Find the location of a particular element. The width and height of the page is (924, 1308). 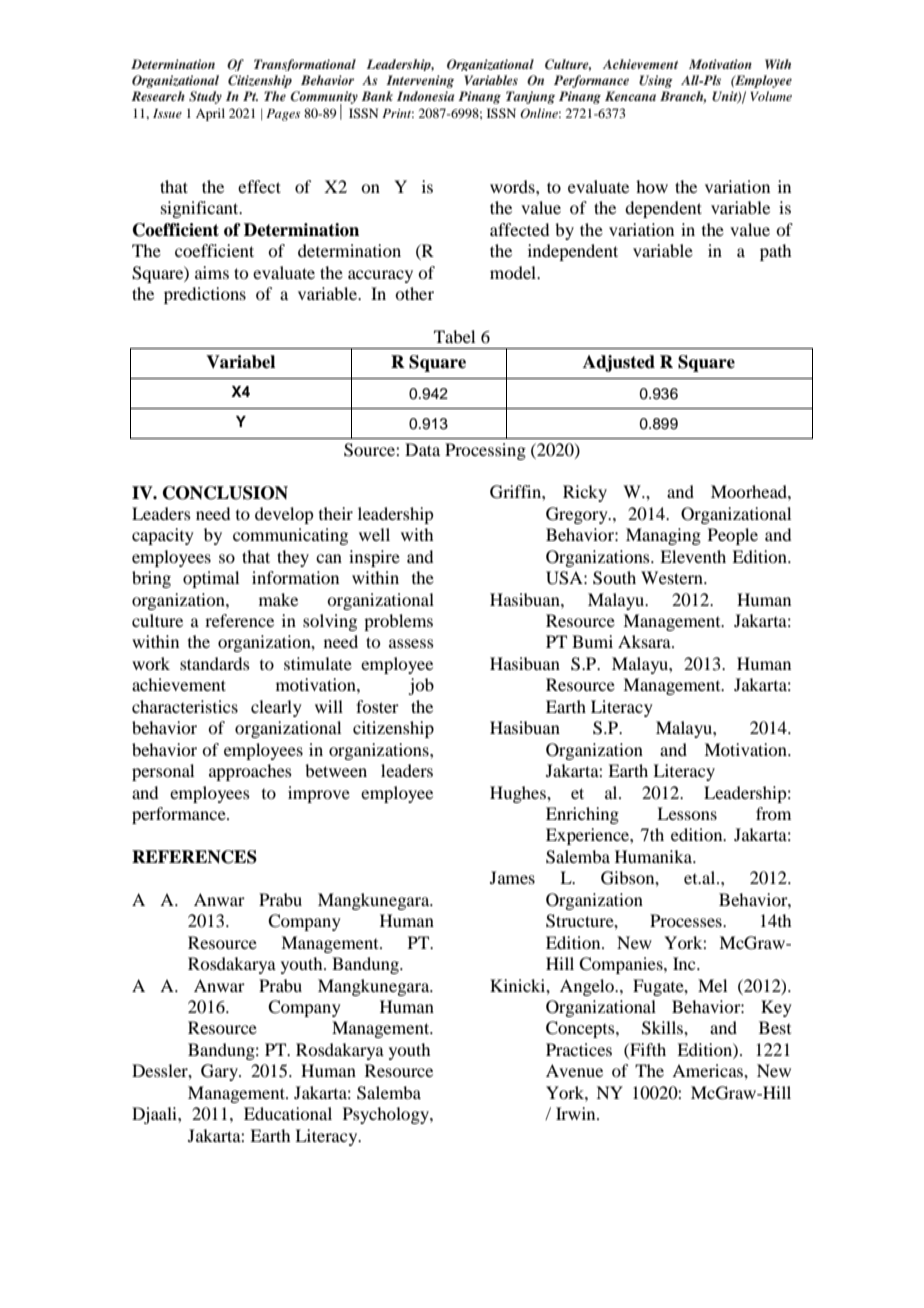

predictions is located at coordinates (205, 295).
